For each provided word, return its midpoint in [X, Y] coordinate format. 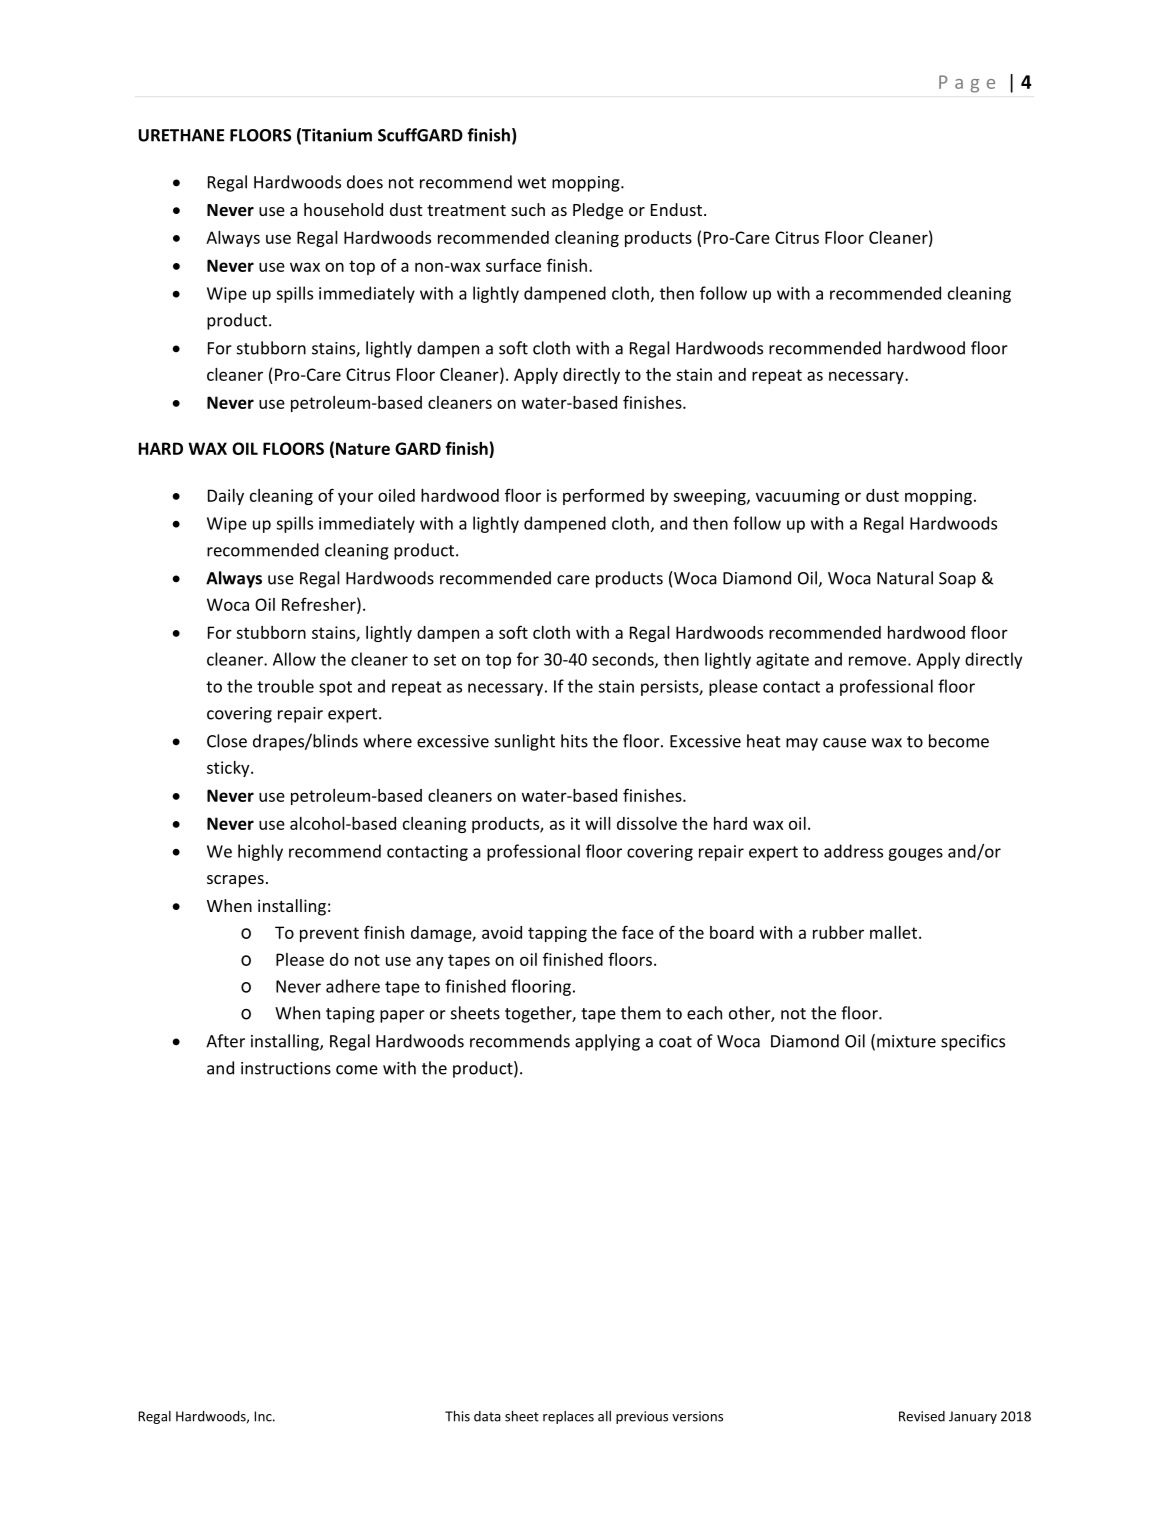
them [641, 1013]
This [457, 1416]
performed [603, 496]
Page [967, 84]
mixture [906, 1041]
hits [574, 741]
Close [227, 741]
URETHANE [181, 135]
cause [844, 743]
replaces [568, 1417]
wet [532, 183]
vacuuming [798, 497]
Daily [226, 497]
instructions [286, 1068]
